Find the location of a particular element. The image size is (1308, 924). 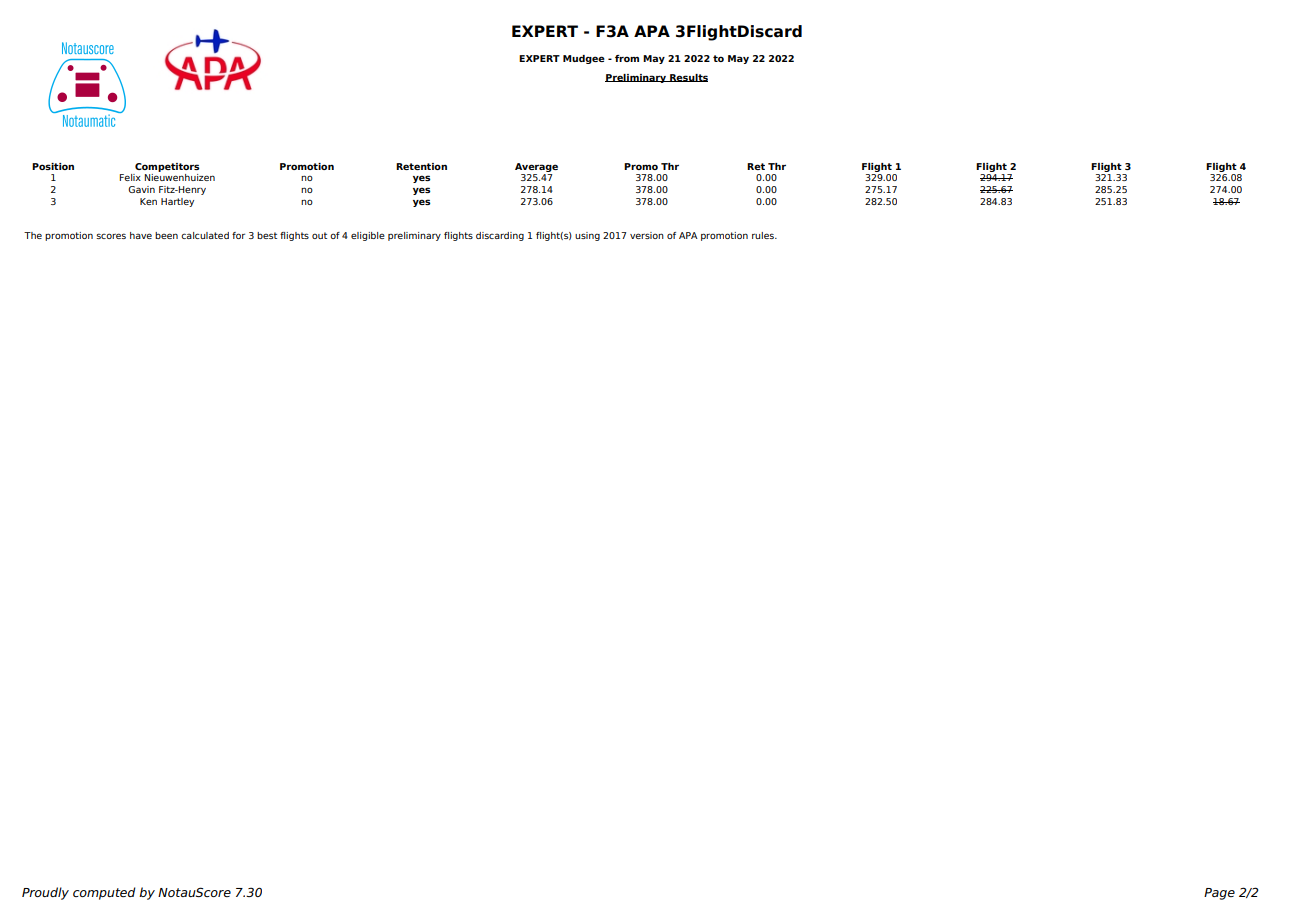

Proudly is located at coordinates (45, 893).
